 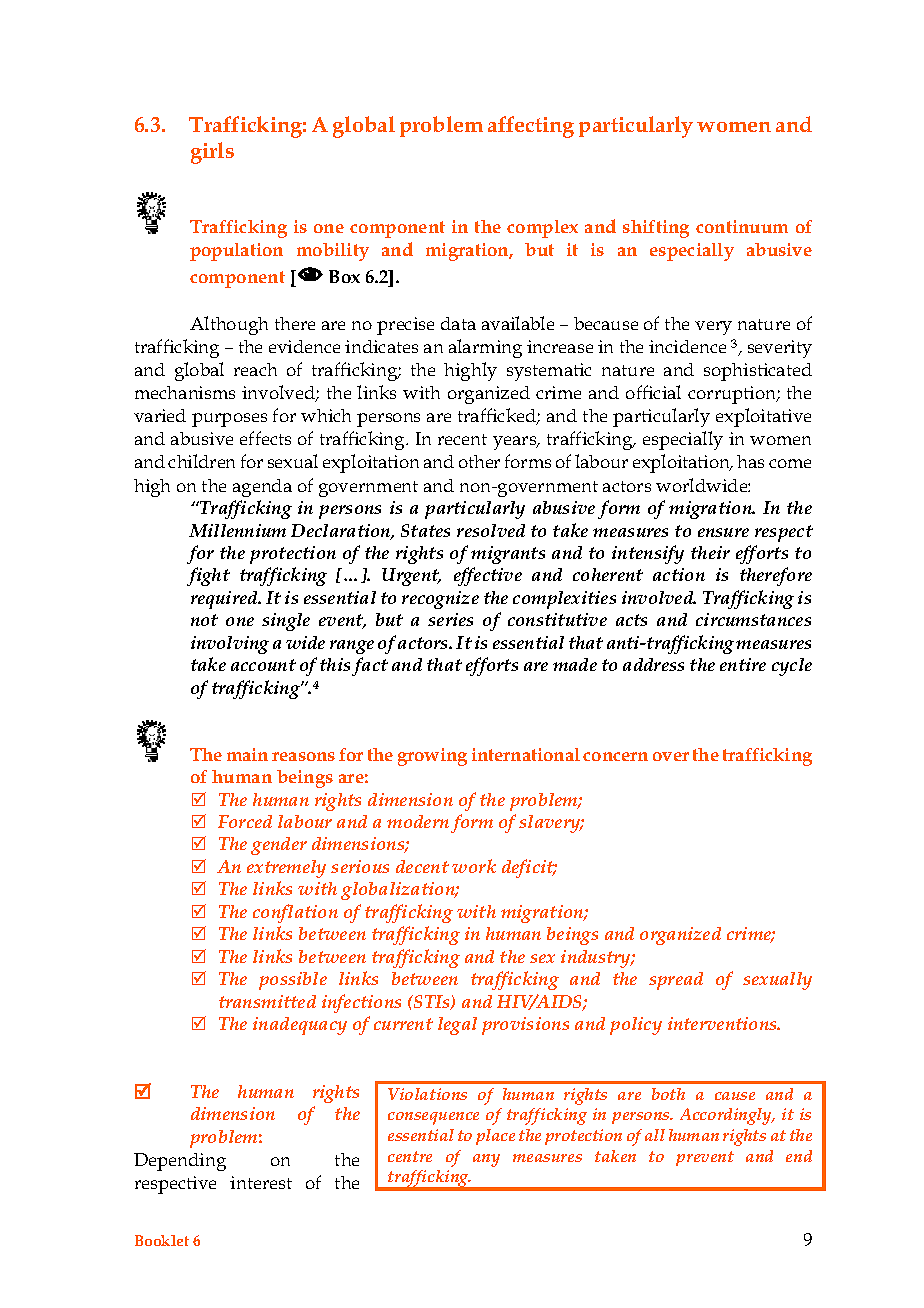 I want to click on work, so click(x=474, y=866).
